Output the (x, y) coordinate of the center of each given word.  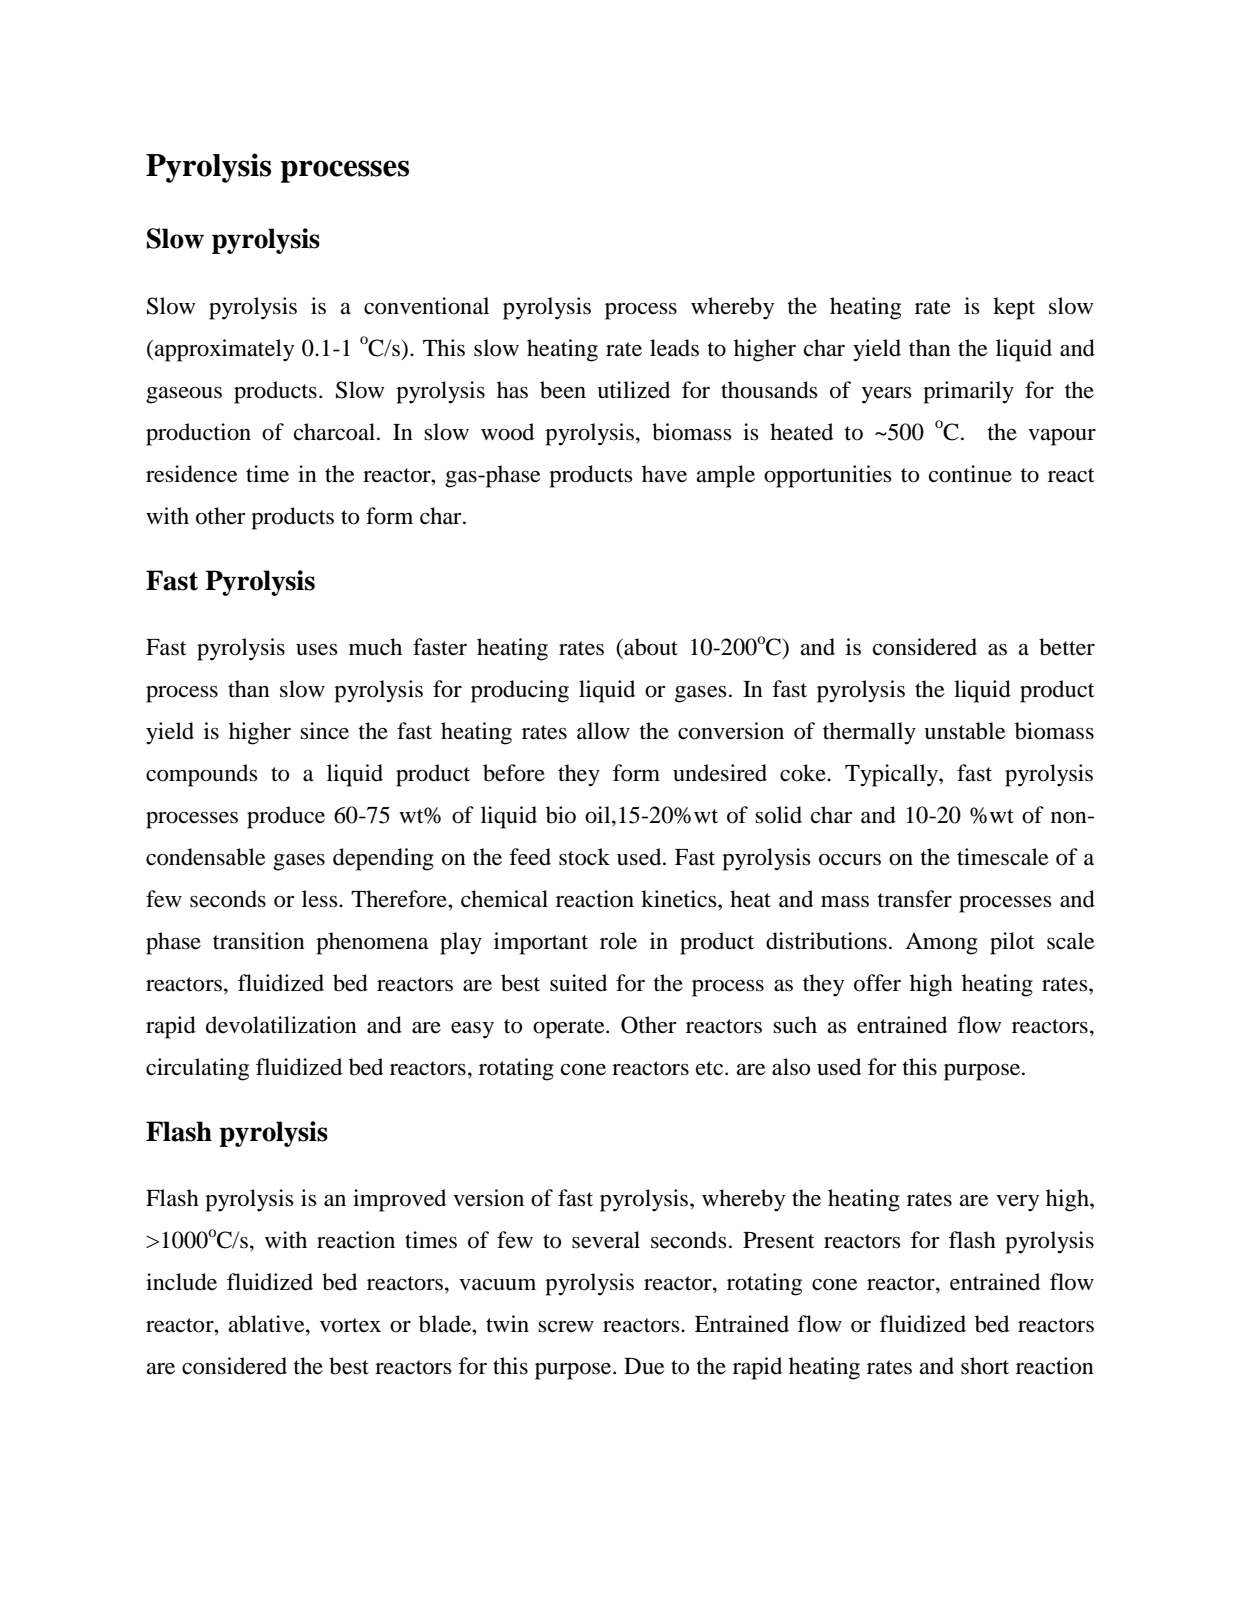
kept (1014, 308)
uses (317, 650)
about (650, 647)
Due (644, 1366)
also (791, 1067)
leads (674, 348)
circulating (197, 1069)
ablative (268, 1324)
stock (584, 857)
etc (711, 1068)
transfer (915, 899)
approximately (223, 350)
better (1067, 647)
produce (286, 817)
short (985, 1366)
